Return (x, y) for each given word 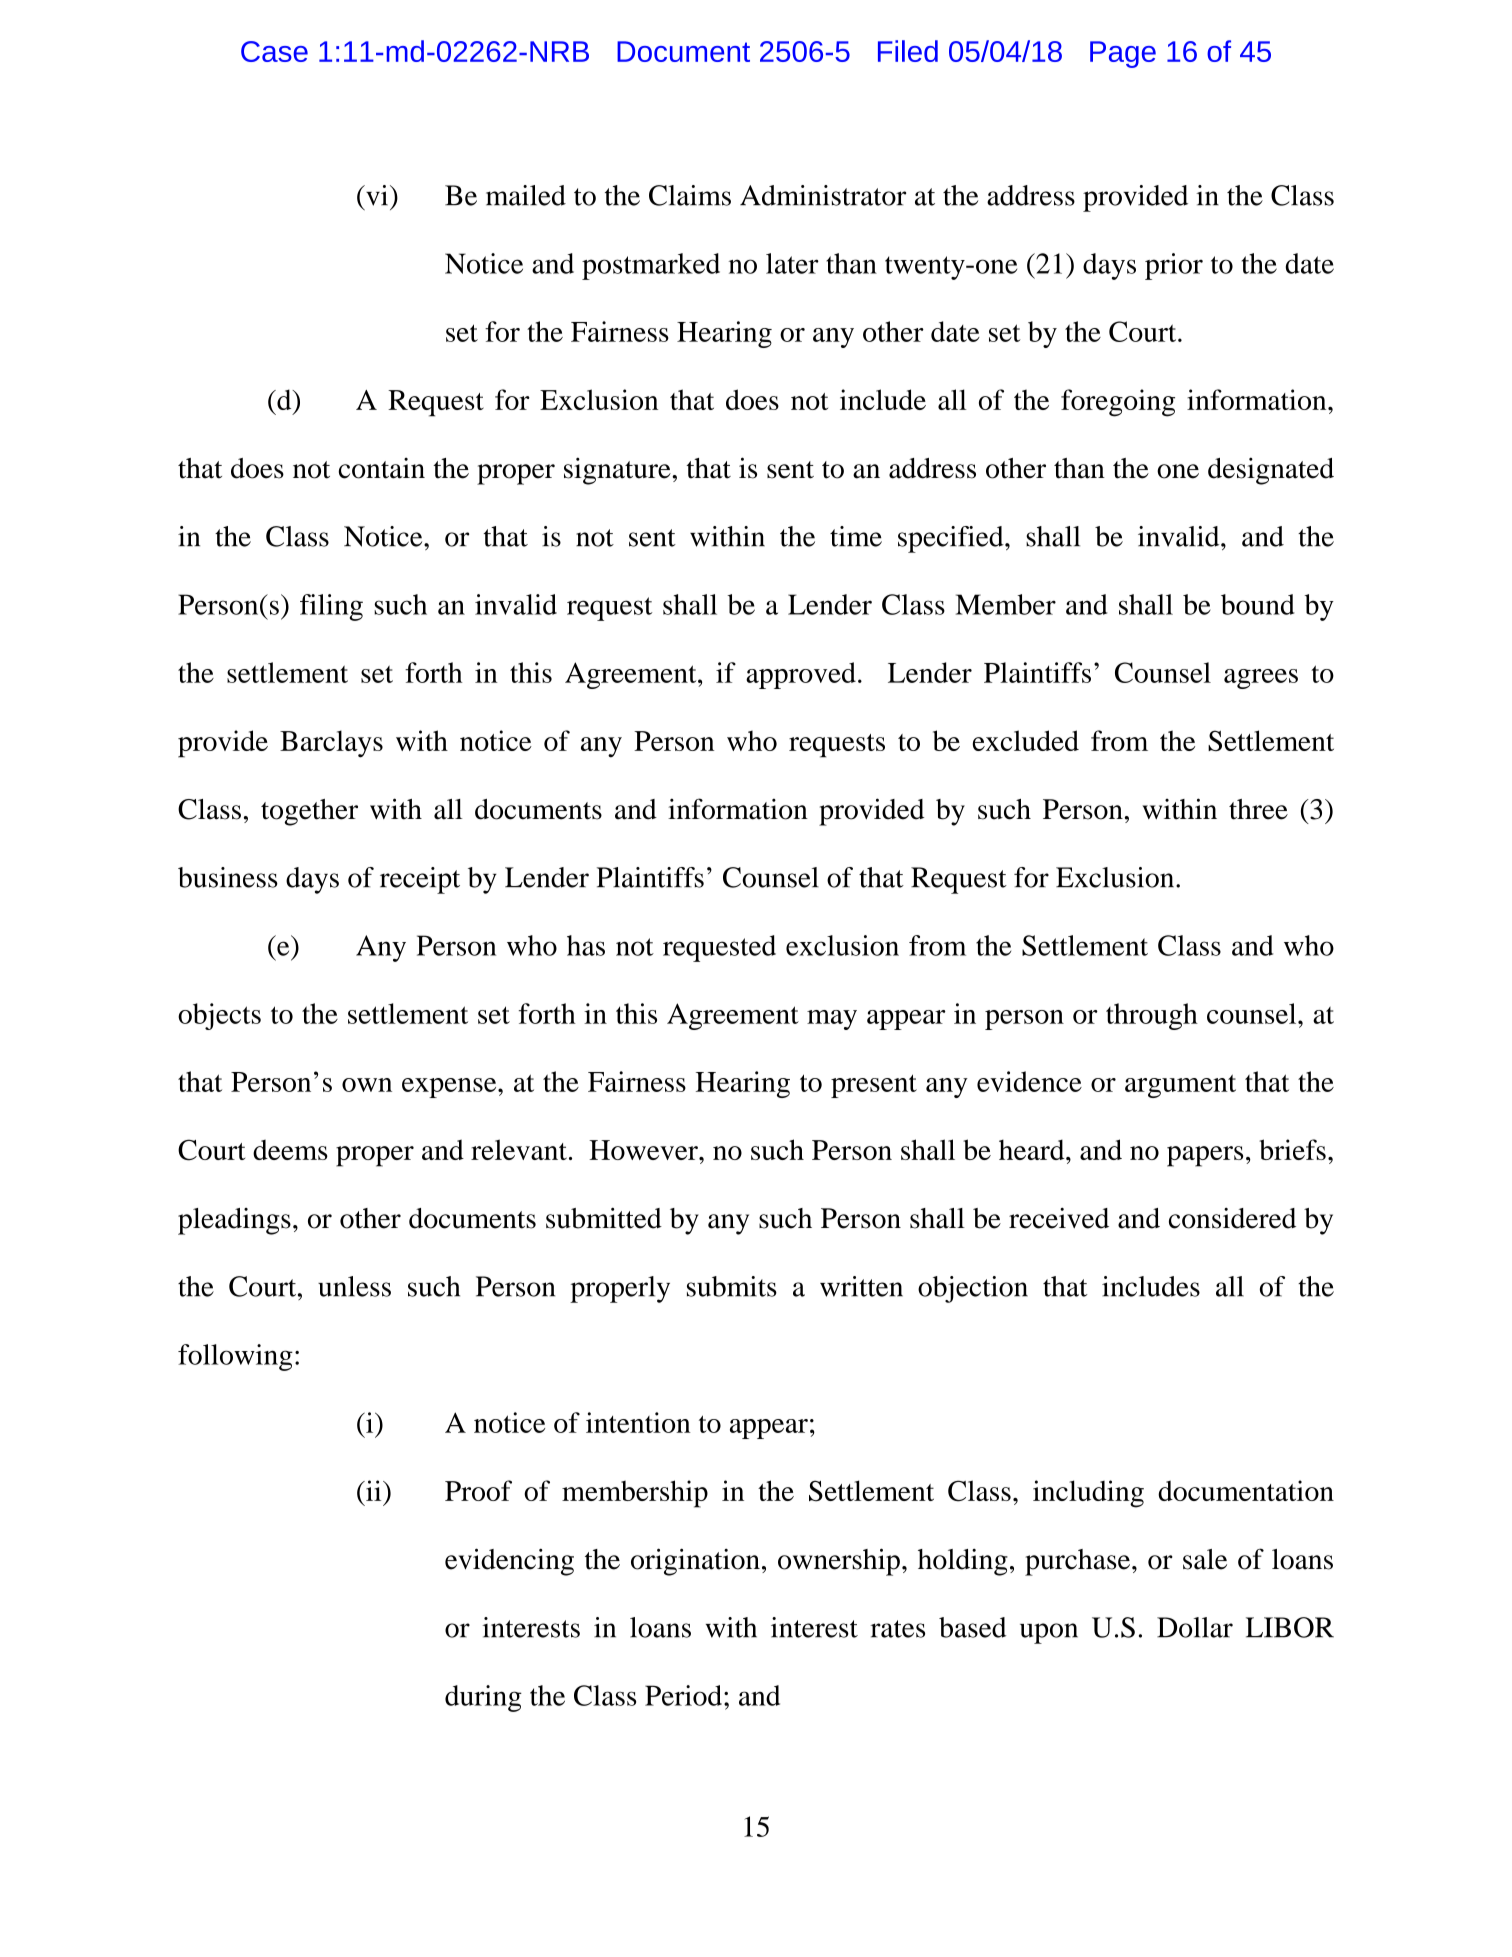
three (1258, 809)
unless (354, 1286)
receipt (420, 880)
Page (1123, 54)
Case (274, 51)
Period (683, 1695)
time (856, 536)
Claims (690, 195)
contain (382, 468)
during (483, 1698)
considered (1232, 1218)
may (832, 1020)
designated (1271, 471)
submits (732, 1286)
